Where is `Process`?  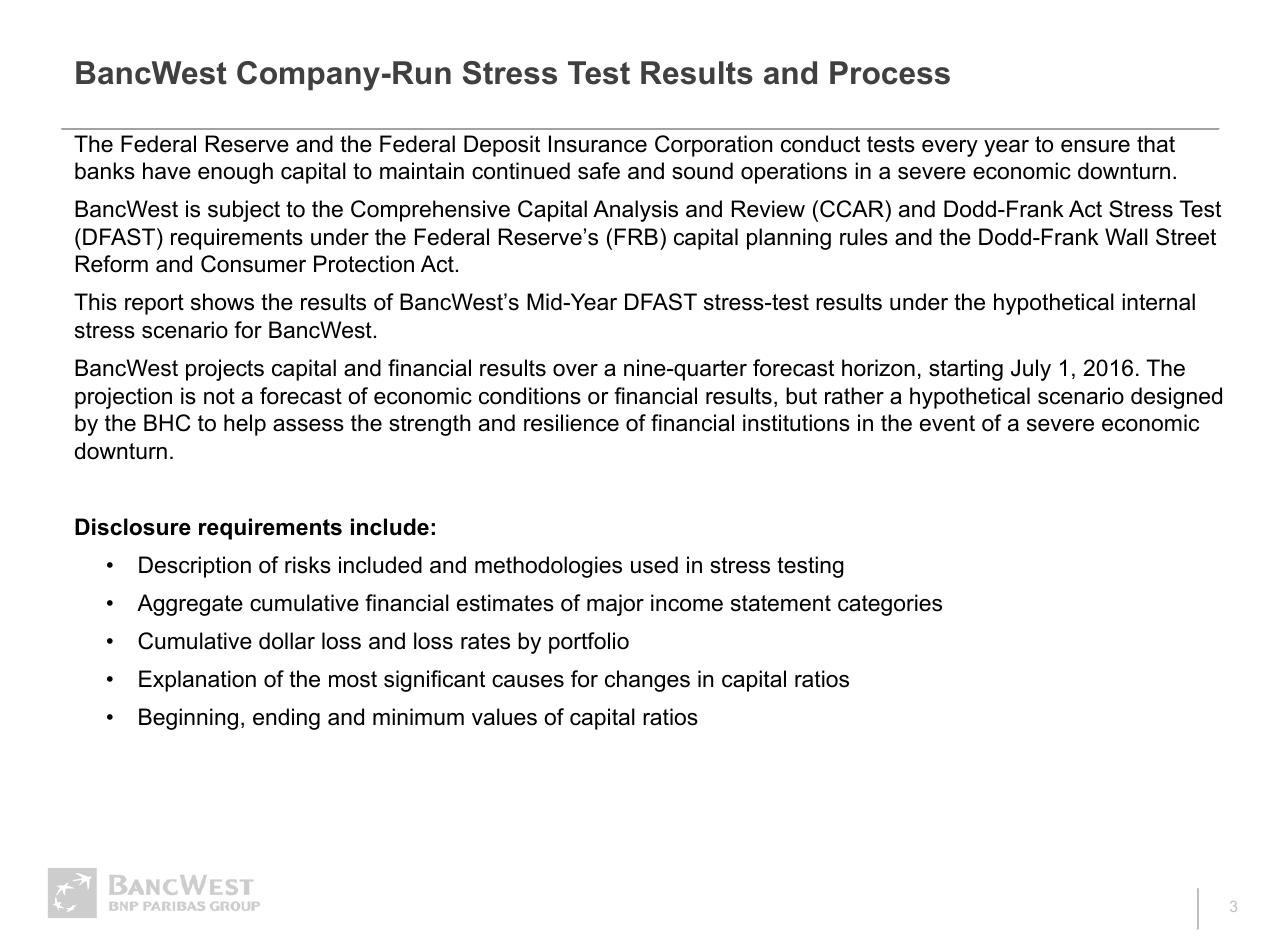 Process is located at coordinates (890, 73).
